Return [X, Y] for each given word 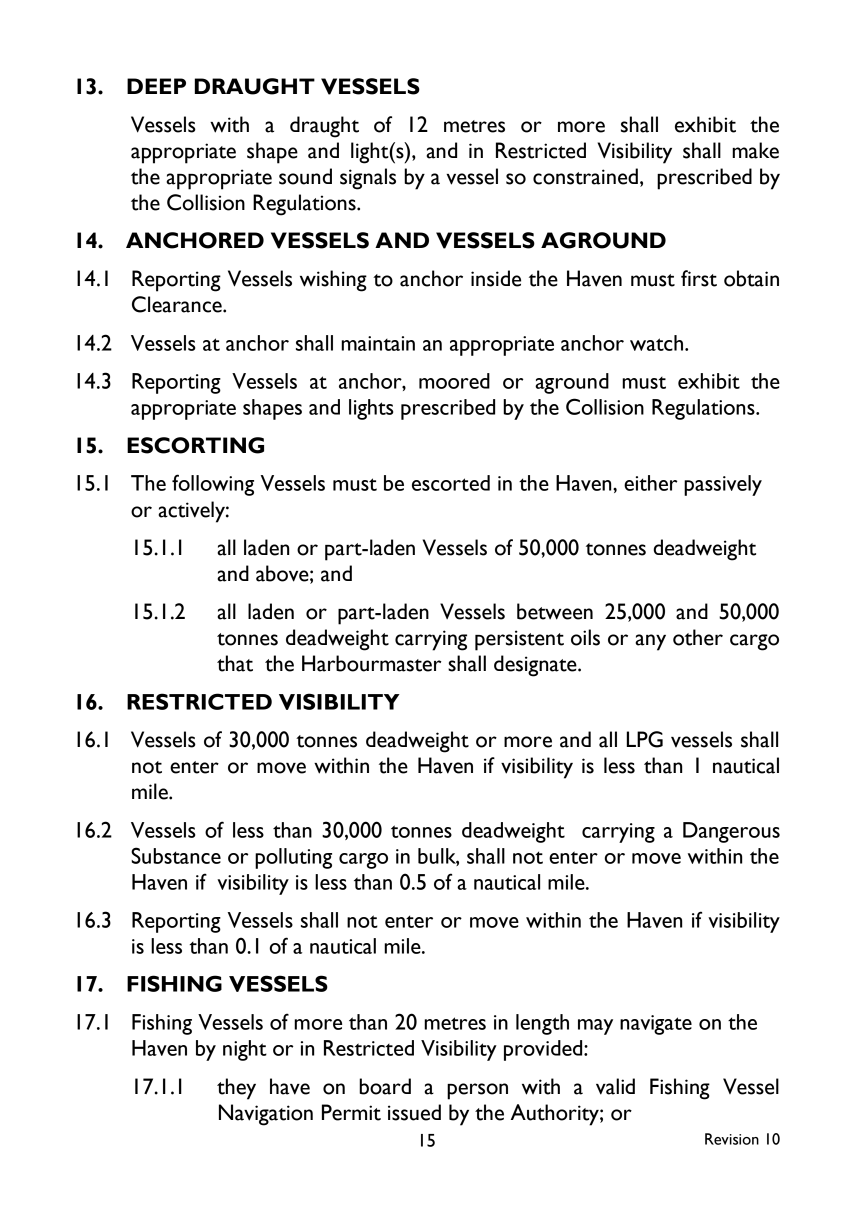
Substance [176, 855]
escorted [451, 483]
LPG [645, 739]
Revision [732, 1139]
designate [536, 666]
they [236, 1089]
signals [368, 179]
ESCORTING [195, 445]
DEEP [156, 86]
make [755, 150]
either [650, 483]
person [477, 1091]
